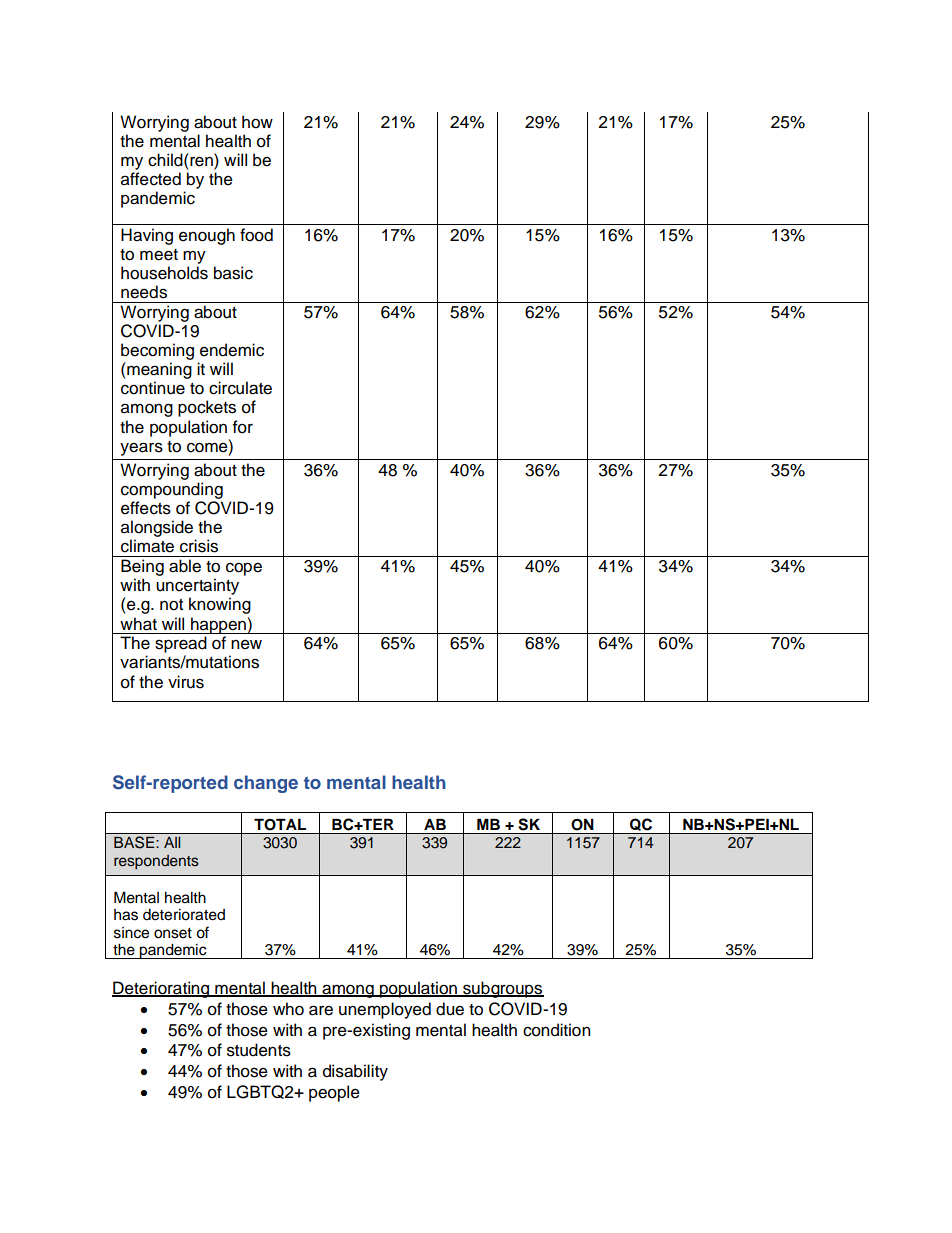 This image has width=952, height=1233. Describe the element at coordinates (502, 989) in the image. I see `subgroups` at that location.
